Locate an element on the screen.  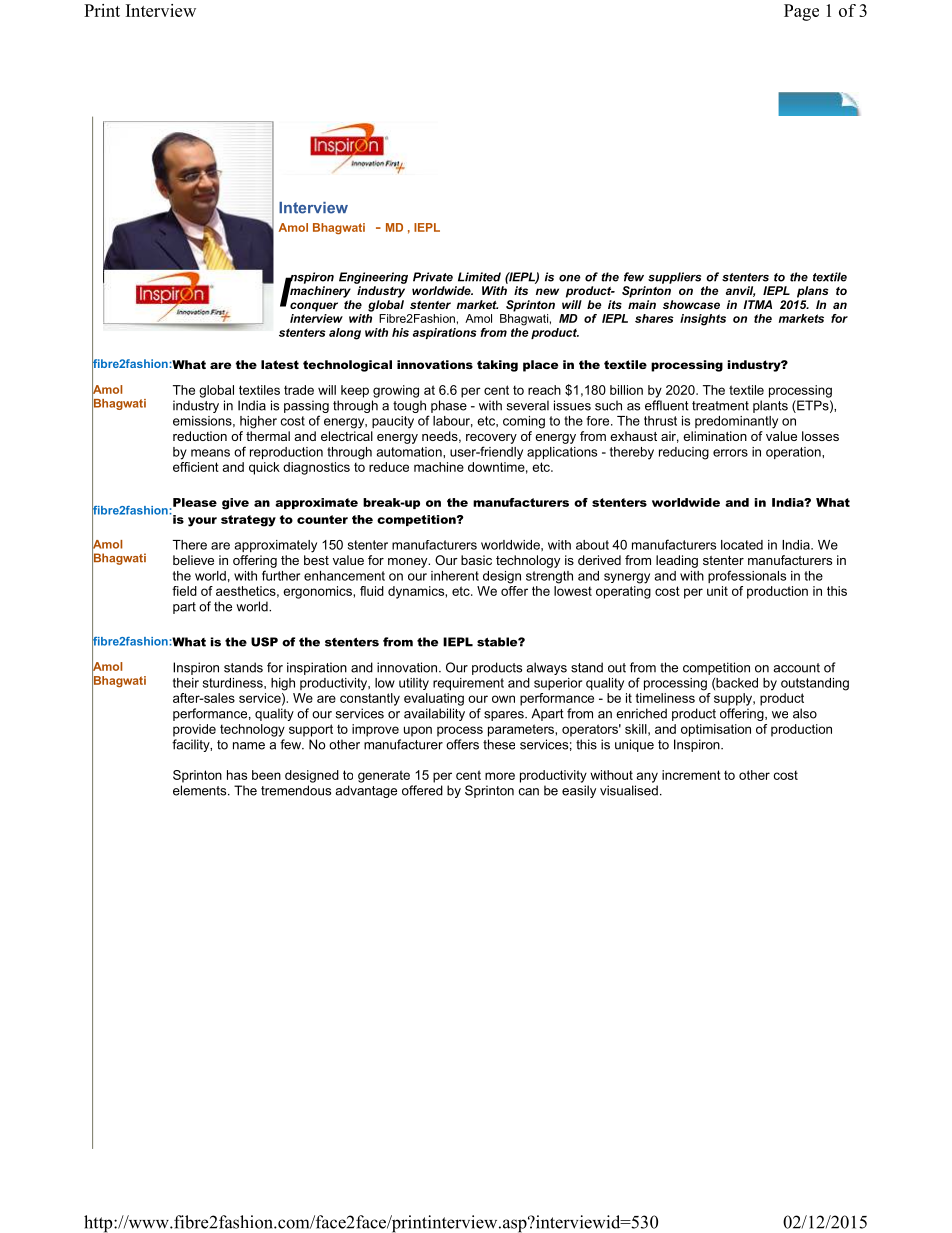
Engineering is located at coordinates (373, 278).
